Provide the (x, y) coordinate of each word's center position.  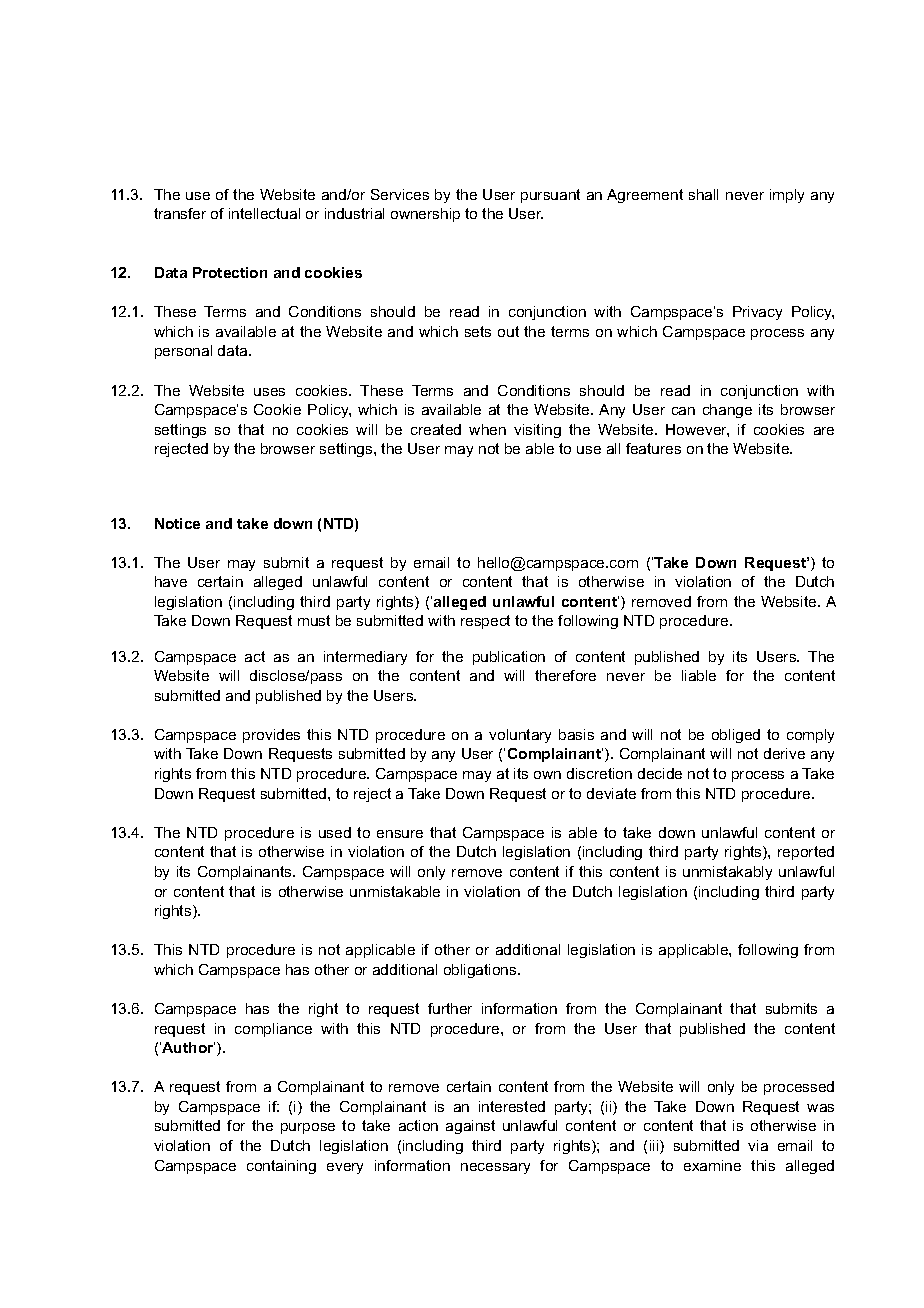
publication (509, 658)
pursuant (550, 196)
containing (281, 1167)
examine (712, 1165)
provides (271, 736)
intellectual (264, 213)
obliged (736, 736)
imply (787, 196)
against (470, 1127)
